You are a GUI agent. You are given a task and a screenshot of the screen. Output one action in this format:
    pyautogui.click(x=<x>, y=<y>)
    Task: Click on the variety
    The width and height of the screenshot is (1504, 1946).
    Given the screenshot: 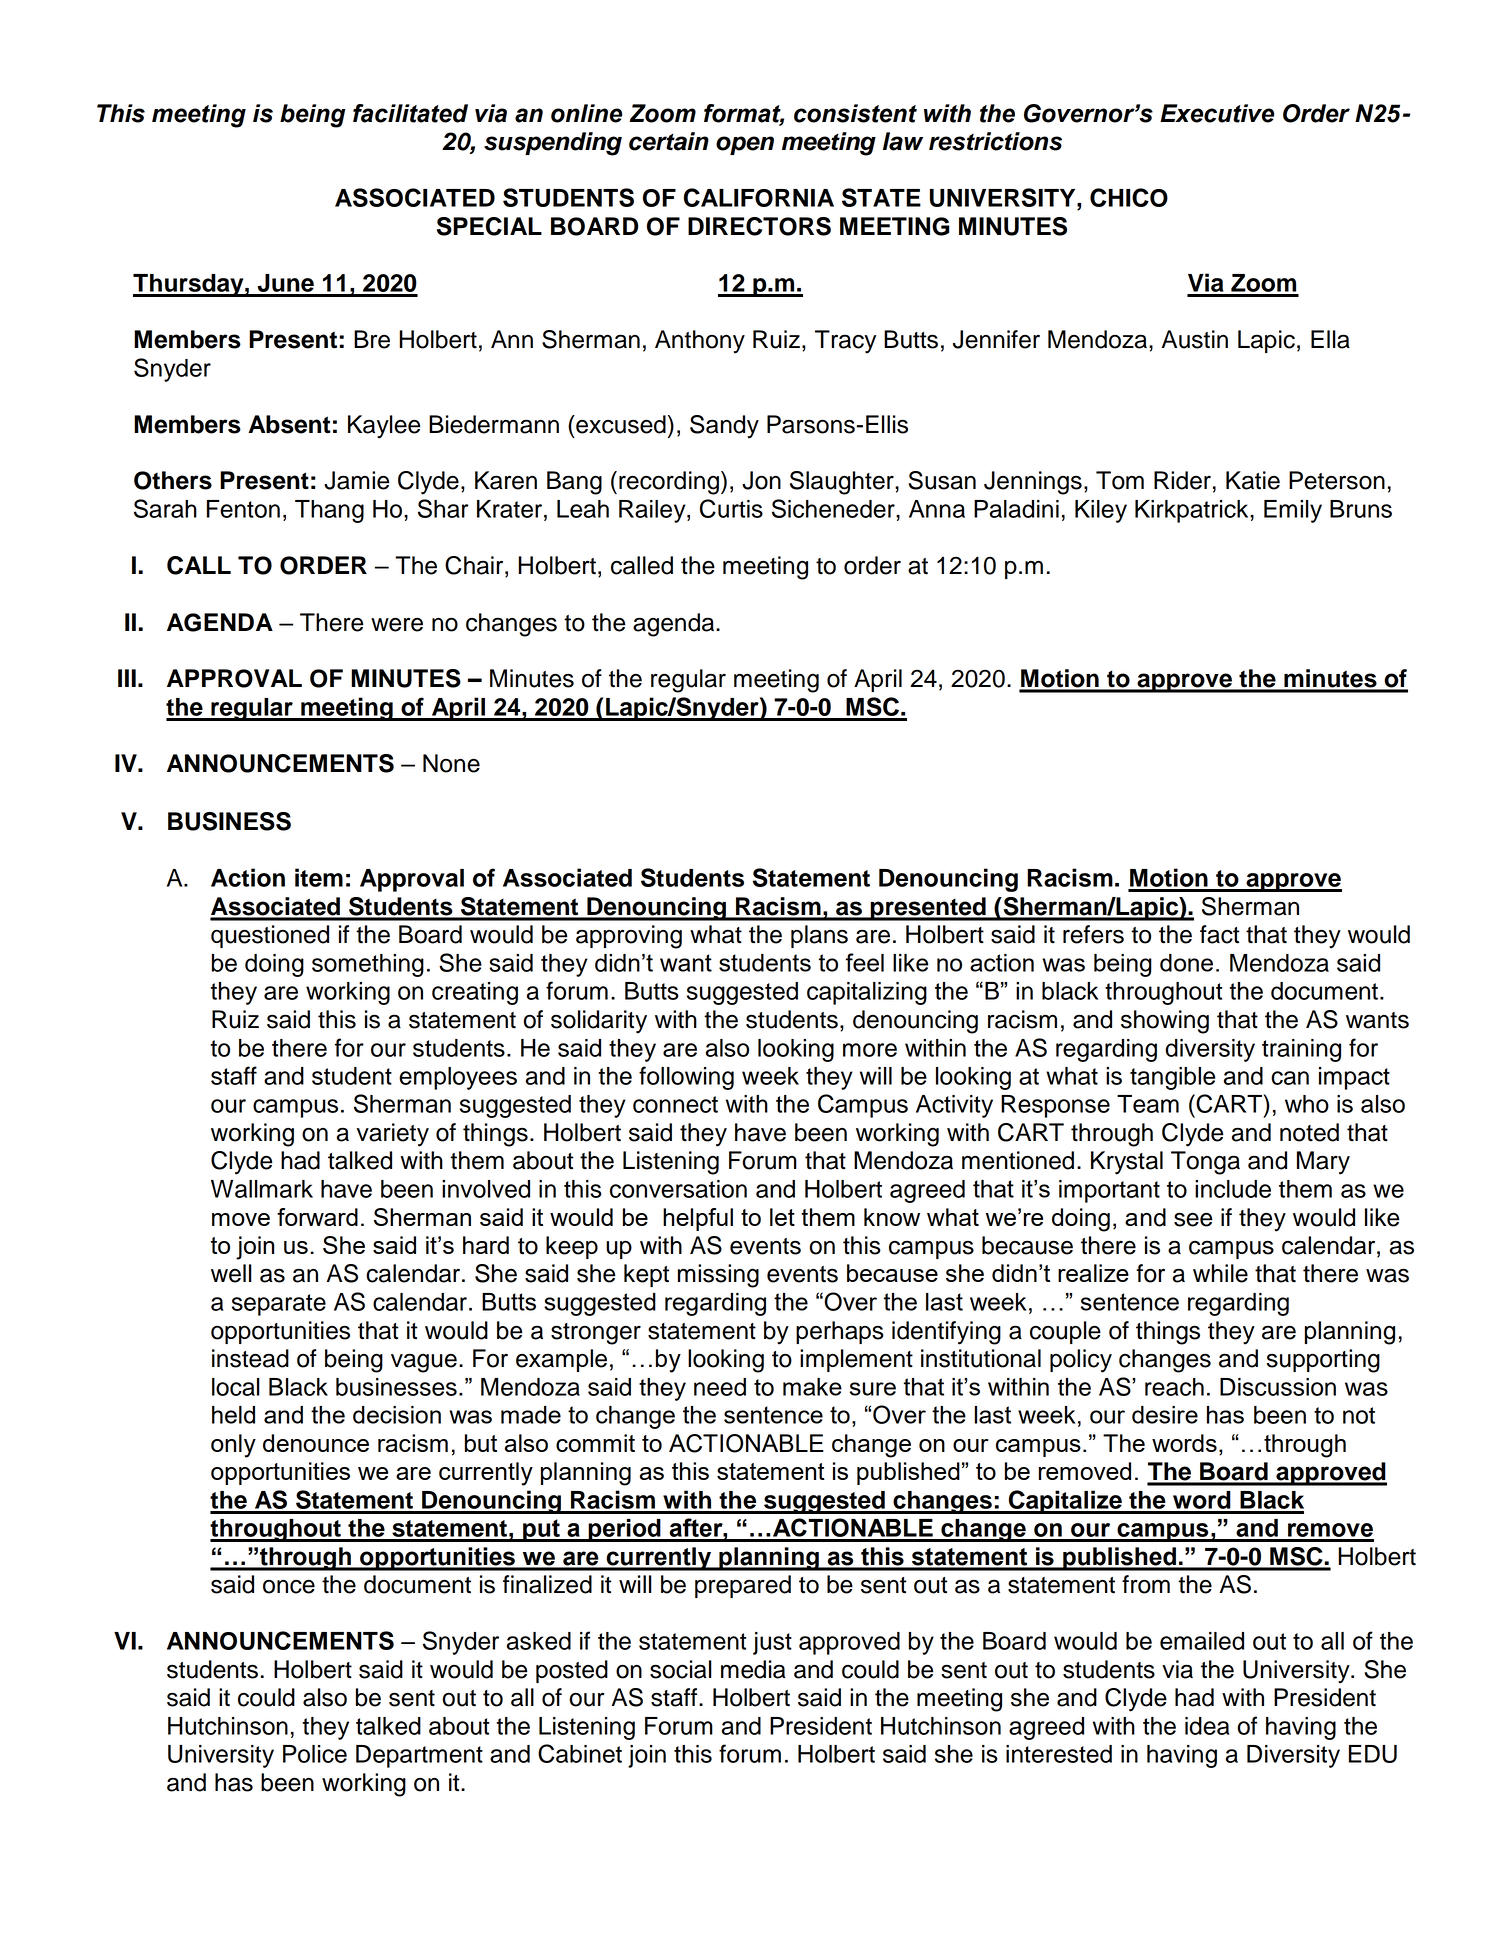 What is the action you would take?
    pyautogui.click(x=393, y=1135)
